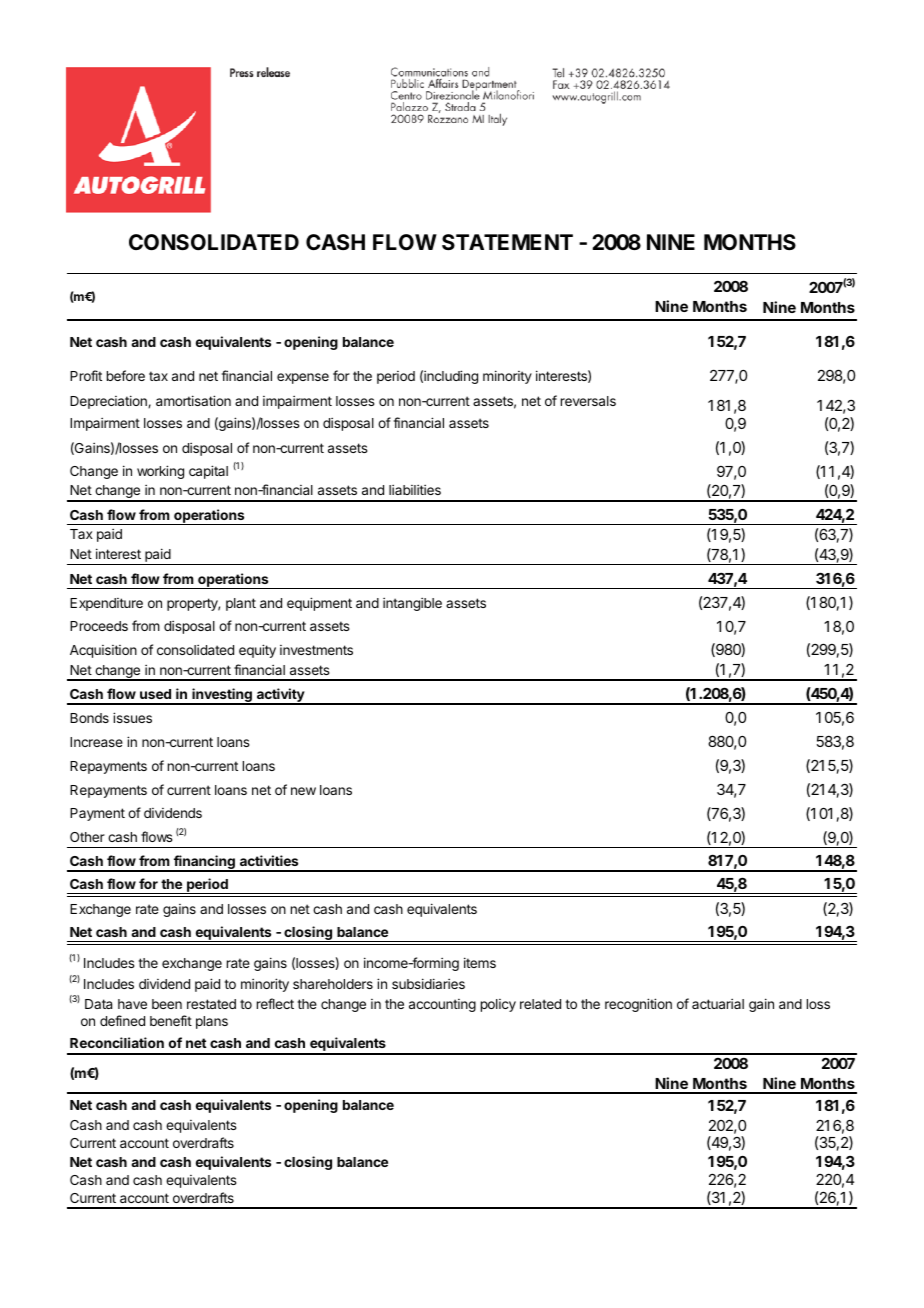  Describe the element at coordinates (415, 489) in the page. I see `liabilities` at that location.
